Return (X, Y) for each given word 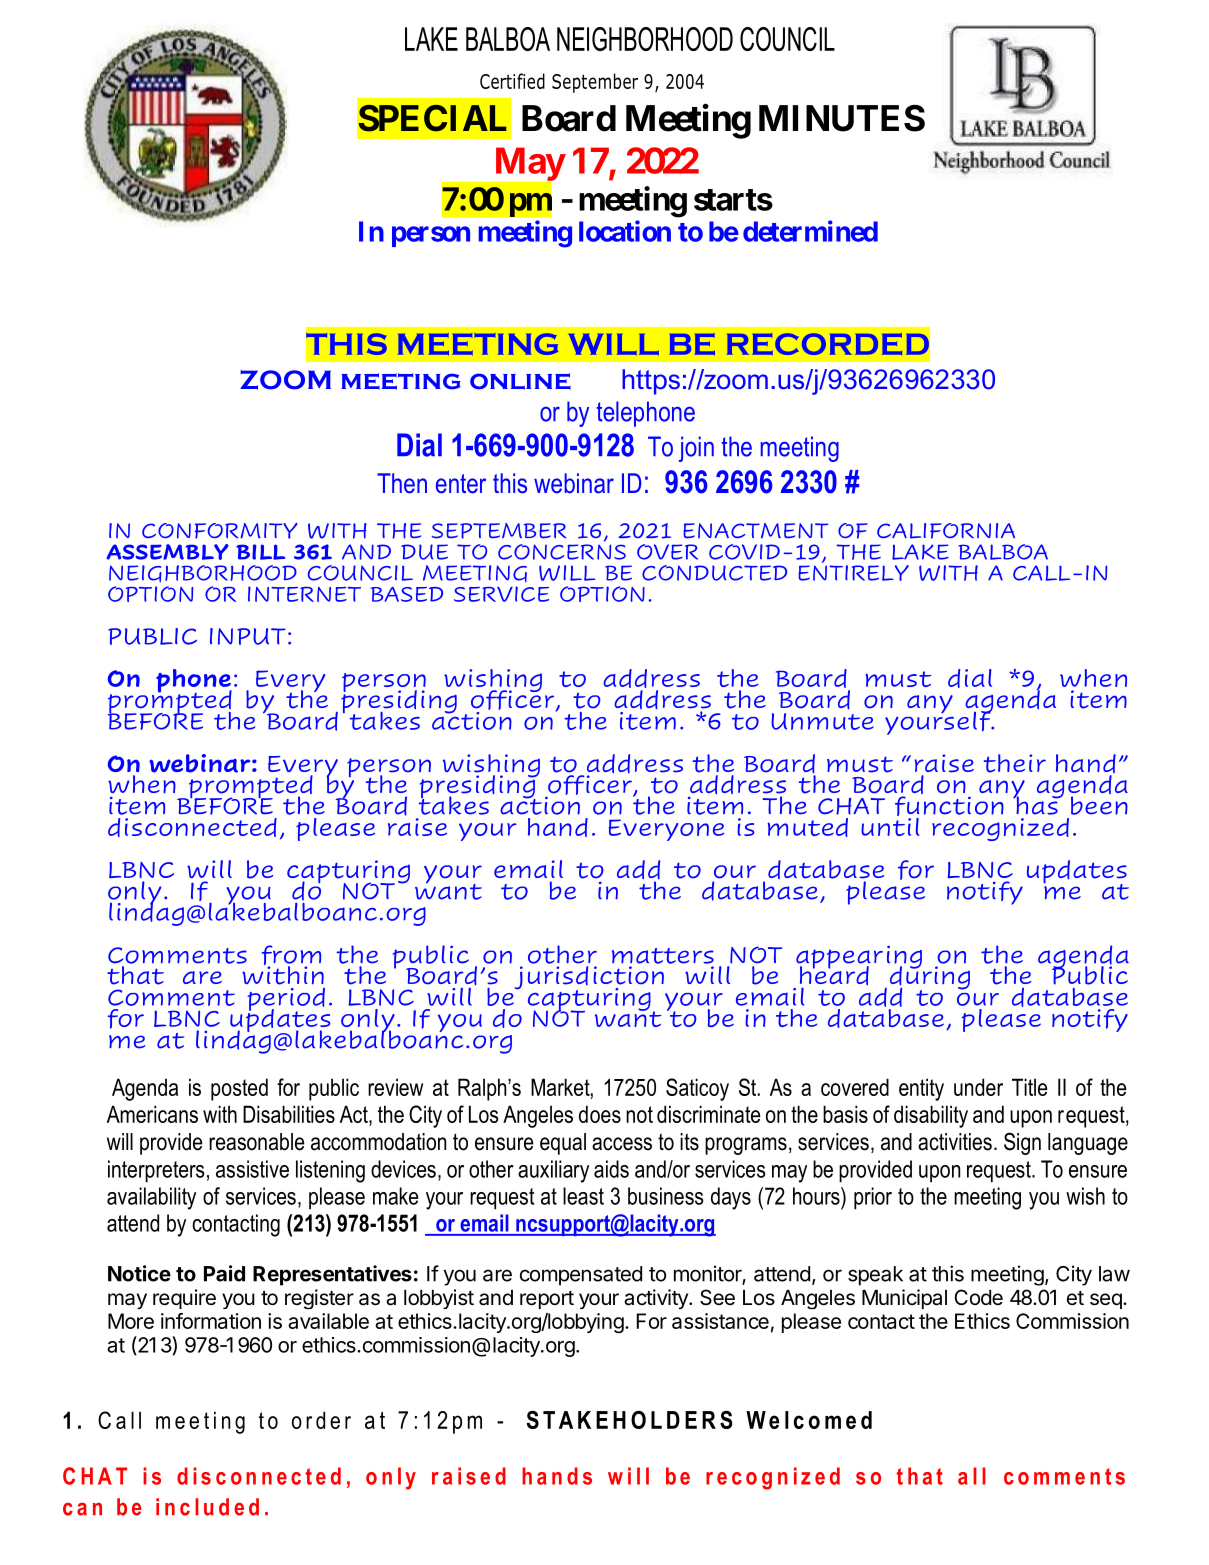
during (930, 978)
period (286, 1000)
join (696, 449)
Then (402, 483)
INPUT (248, 636)
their (1015, 763)
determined (810, 231)
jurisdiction (589, 979)
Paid (224, 1273)
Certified (512, 81)
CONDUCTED (714, 573)
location (625, 231)
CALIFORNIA (946, 531)
